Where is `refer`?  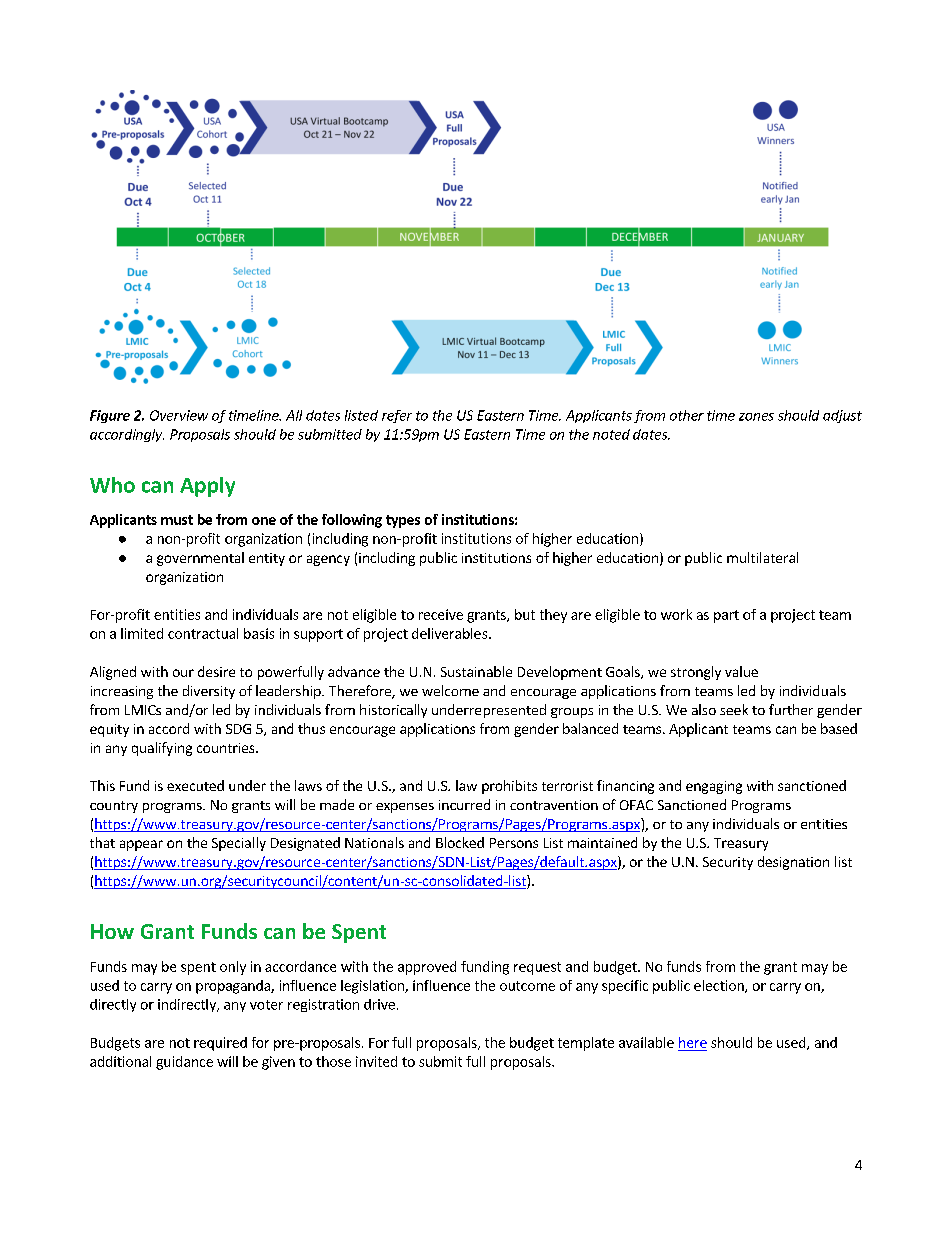 refer is located at coordinates (397, 416).
